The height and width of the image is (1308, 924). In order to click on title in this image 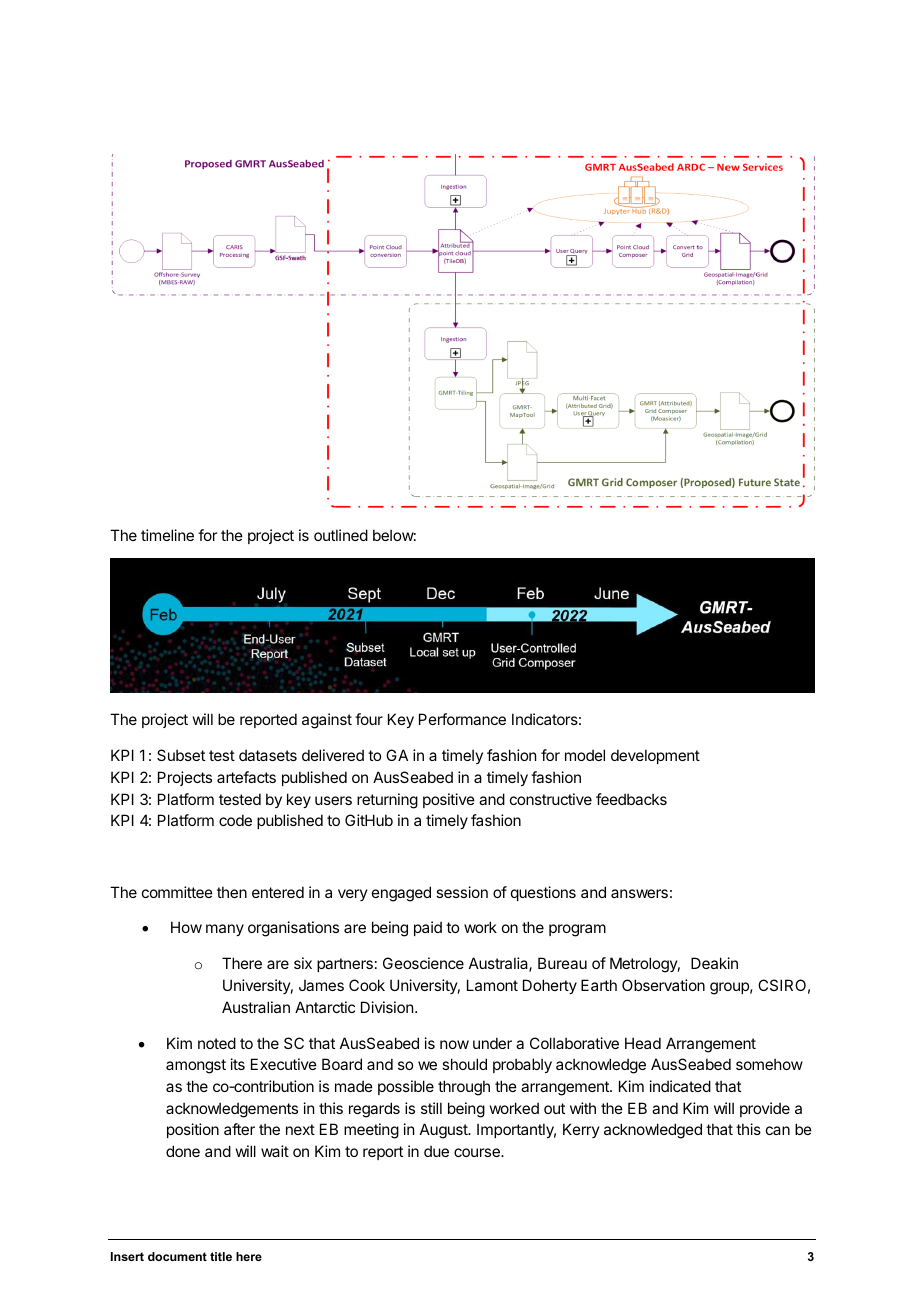, I will do `click(221, 1256)`.
